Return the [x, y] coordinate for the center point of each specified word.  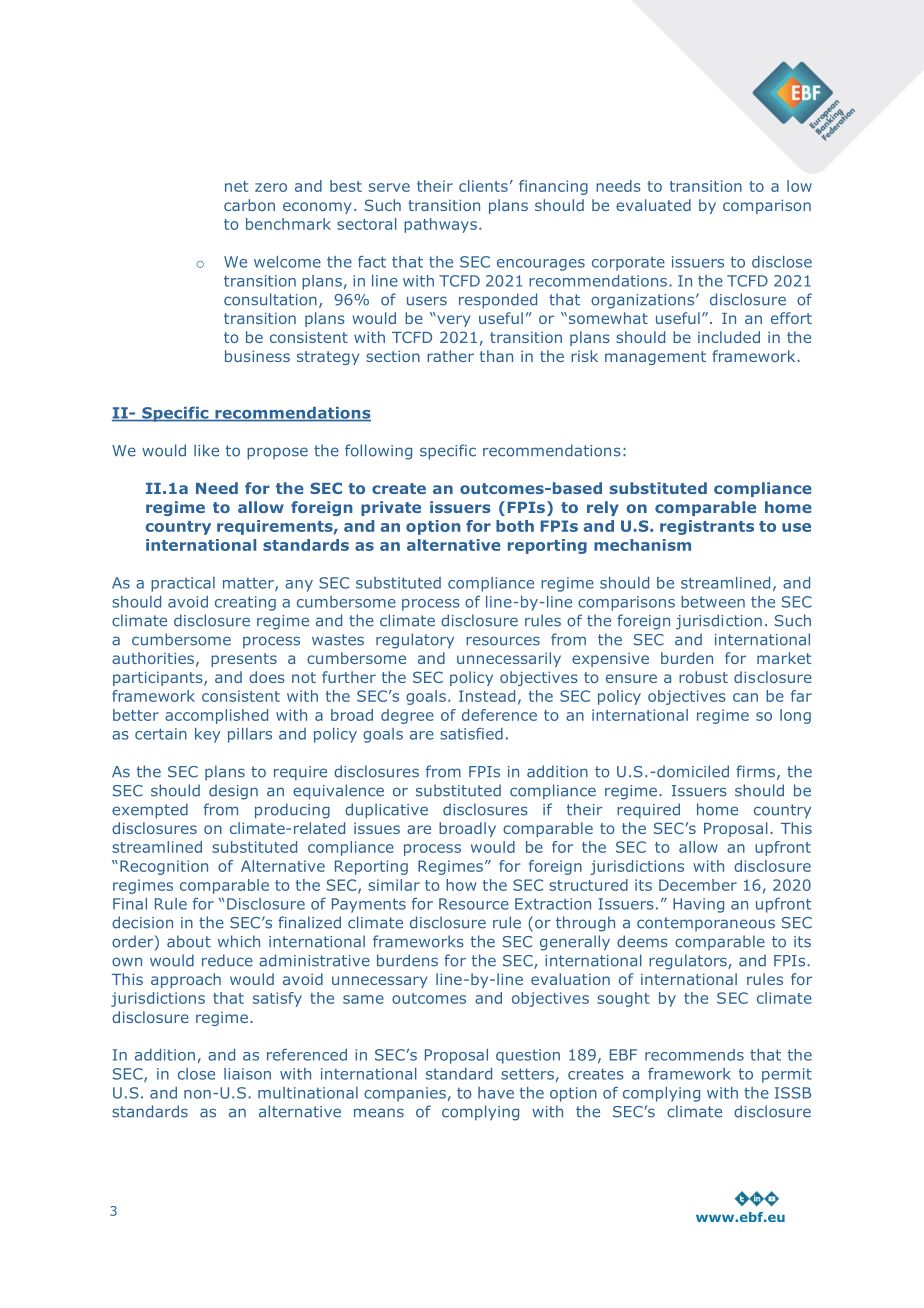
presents [244, 660]
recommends [694, 1055]
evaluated [653, 205]
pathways [440, 225]
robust [703, 677]
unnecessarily [509, 659]
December [698, 885]
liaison [247, 1074]
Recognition [164, 867]
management [655, 358]
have [496, 1093]
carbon [249, 205]
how [461, 885]
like [206, 450]
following [378, 452]
